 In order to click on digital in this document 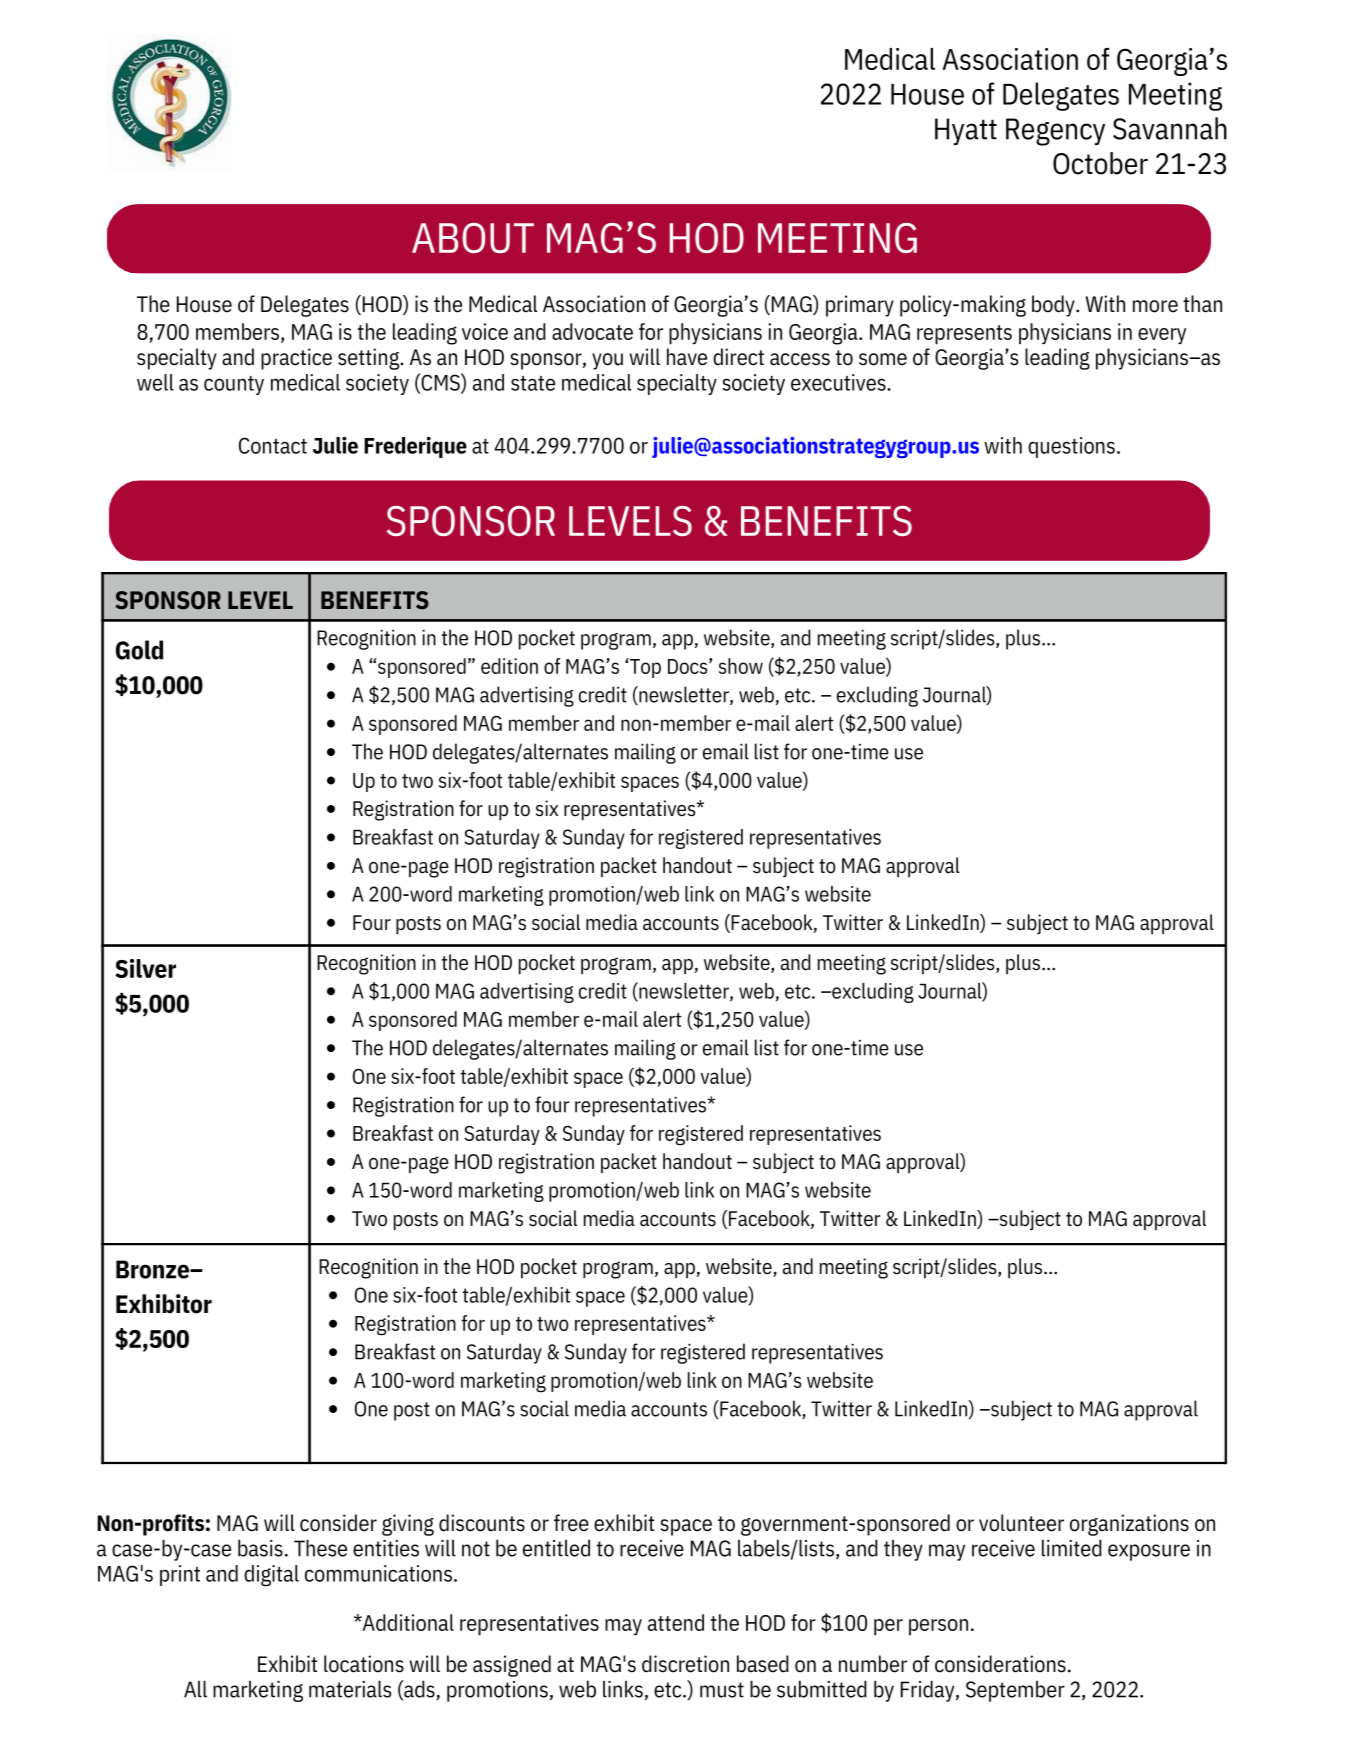, I will do `click(271, 1576)`.
